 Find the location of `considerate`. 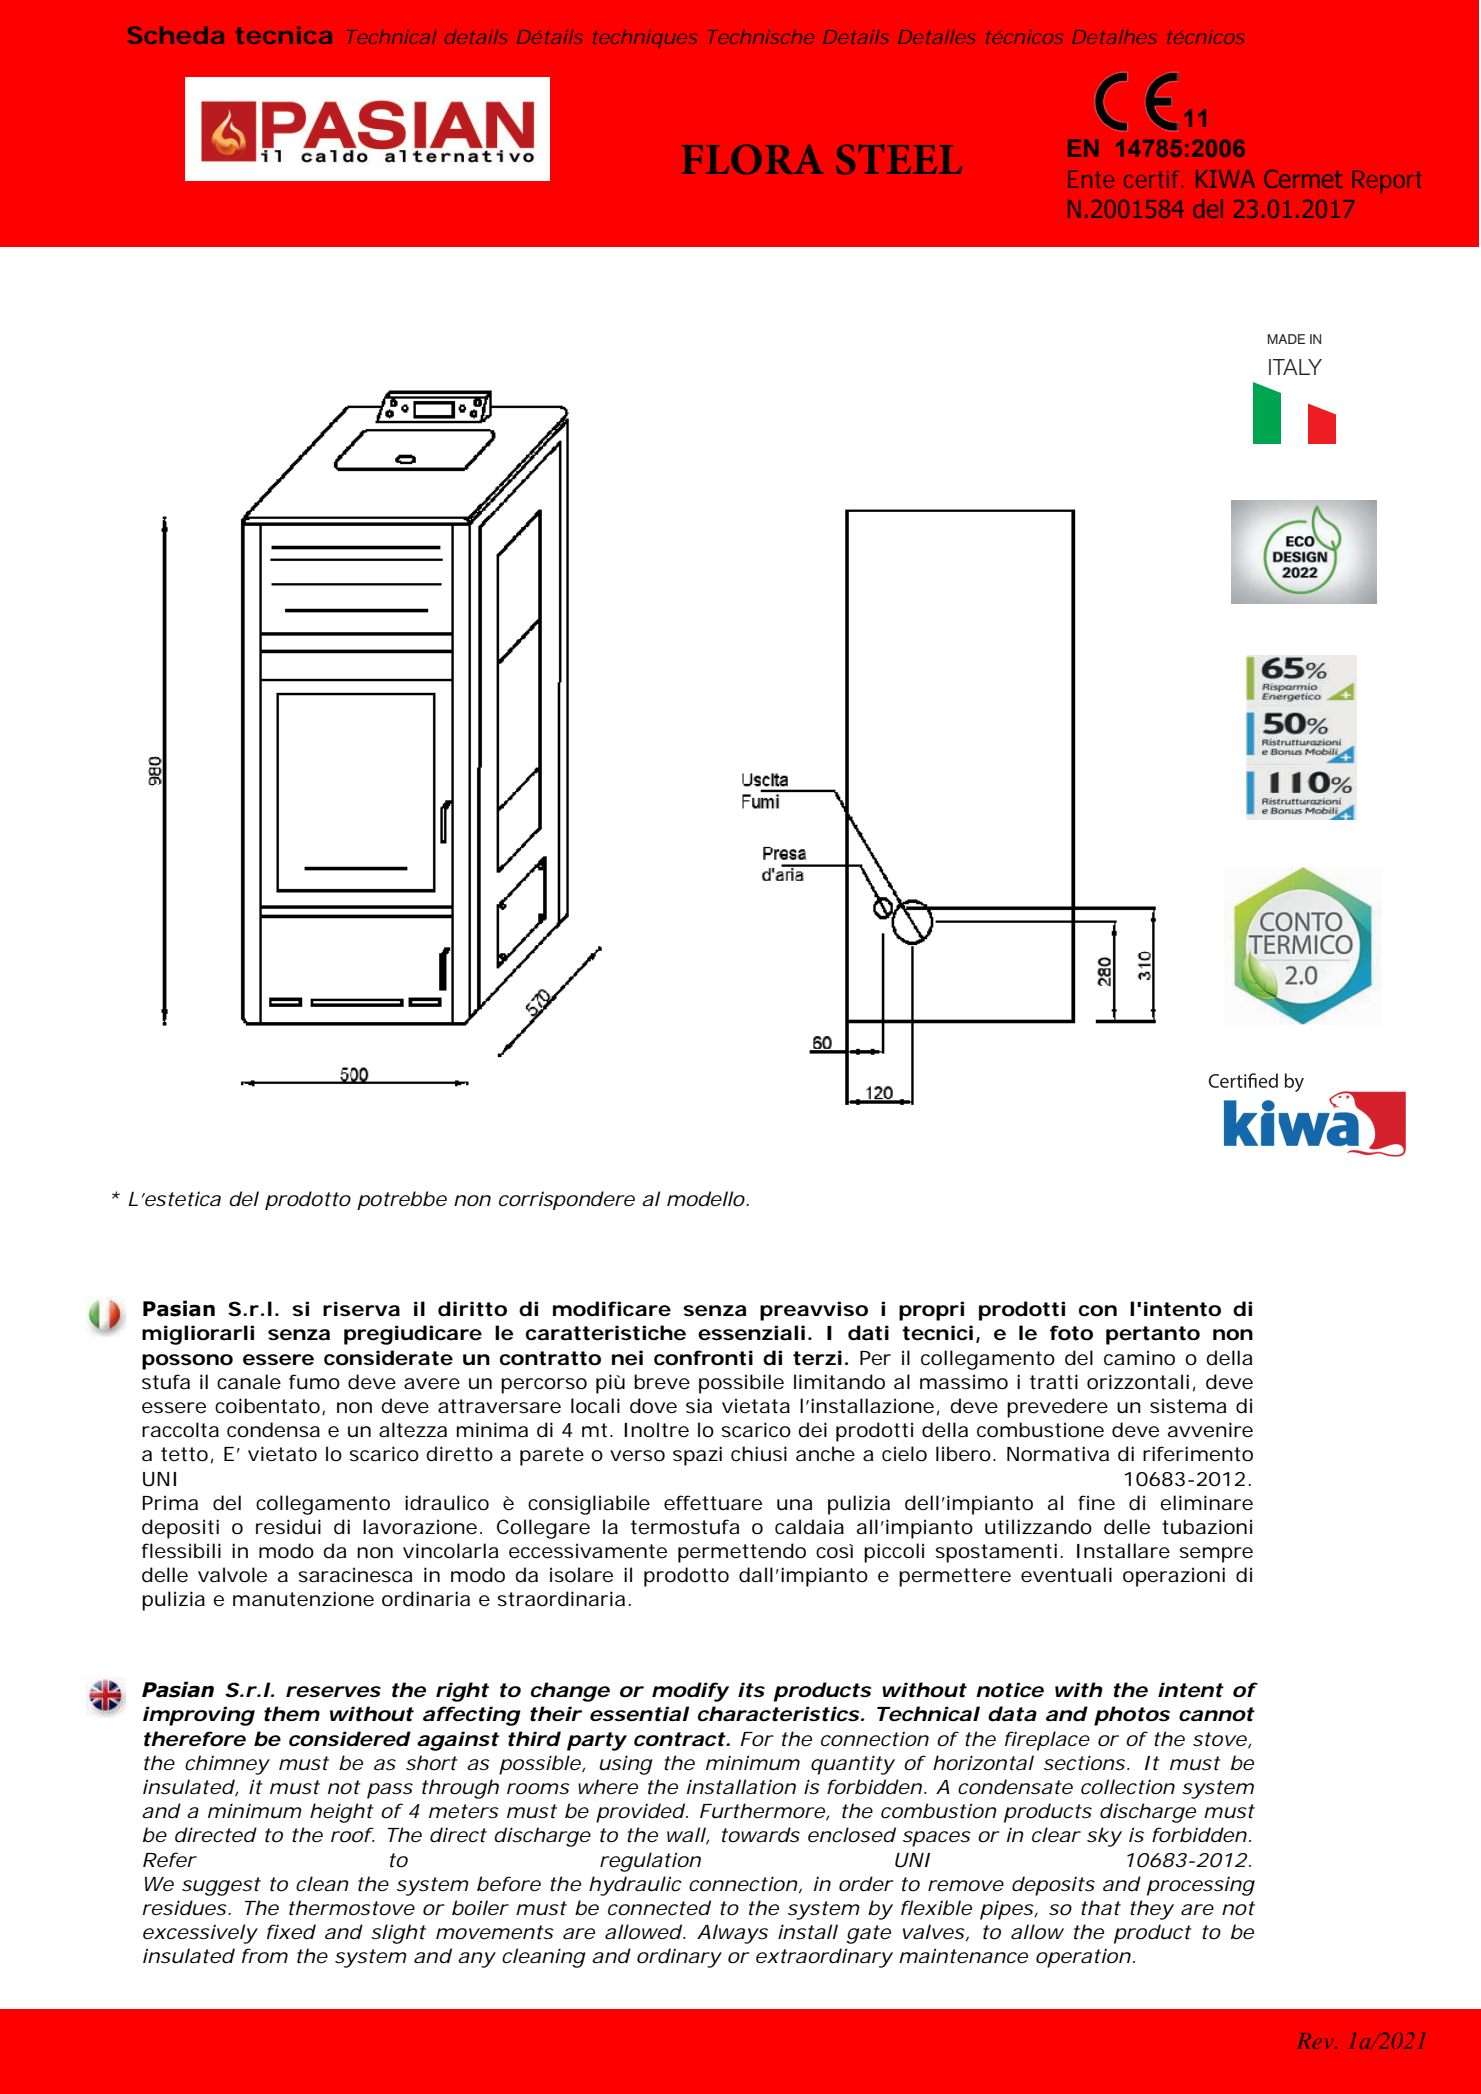

considerate is located at coordinates (388, 1358).
